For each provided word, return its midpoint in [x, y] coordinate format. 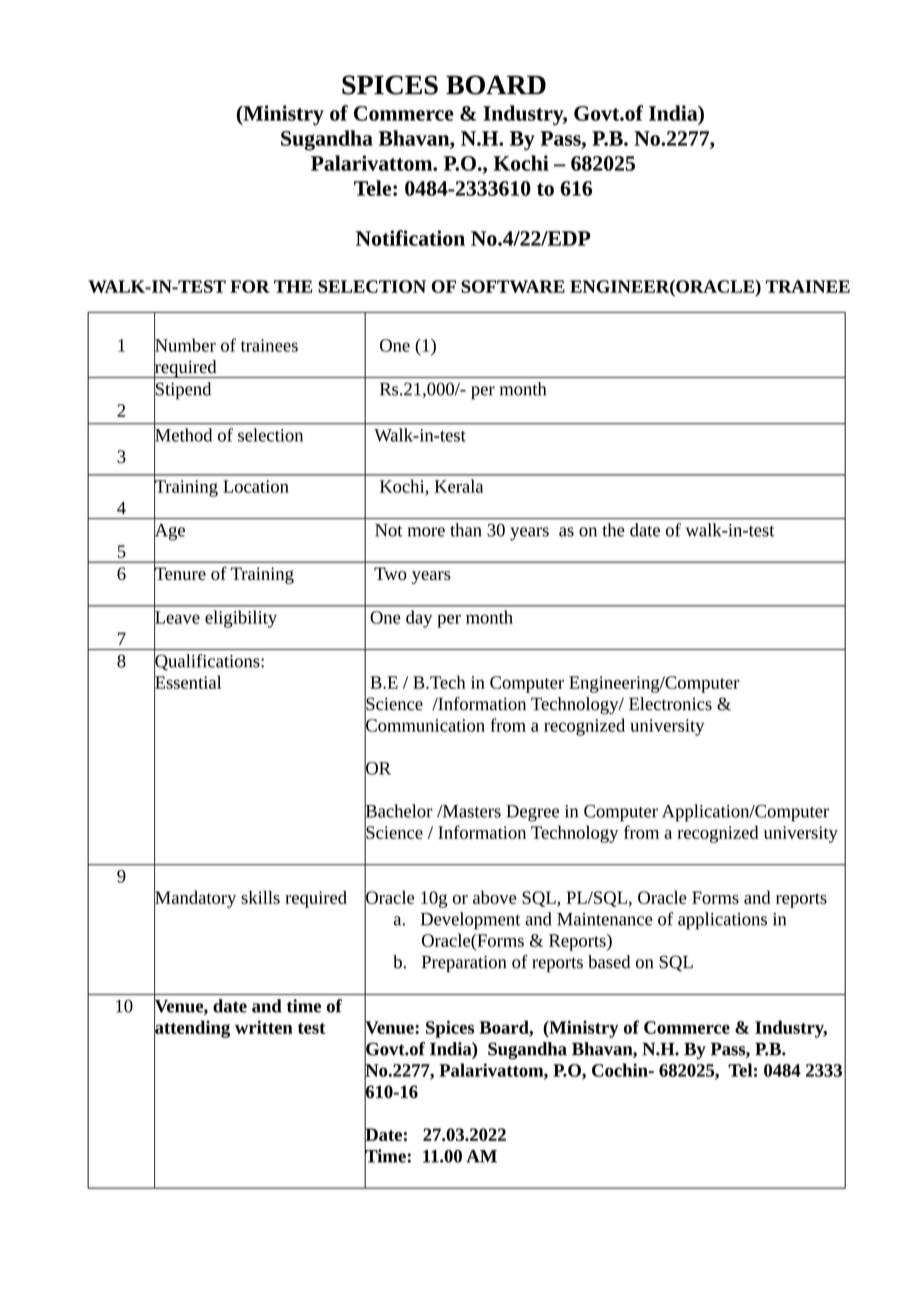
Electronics [670, 704]
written [264, 1027]
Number [185, 345]
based [609, 962]
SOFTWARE [513, 286]
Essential [187, 682]
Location [256, 486]
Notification [410, 238]
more [426, 532]
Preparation [464, 964]
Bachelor [398, 811]
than [466, 530]
